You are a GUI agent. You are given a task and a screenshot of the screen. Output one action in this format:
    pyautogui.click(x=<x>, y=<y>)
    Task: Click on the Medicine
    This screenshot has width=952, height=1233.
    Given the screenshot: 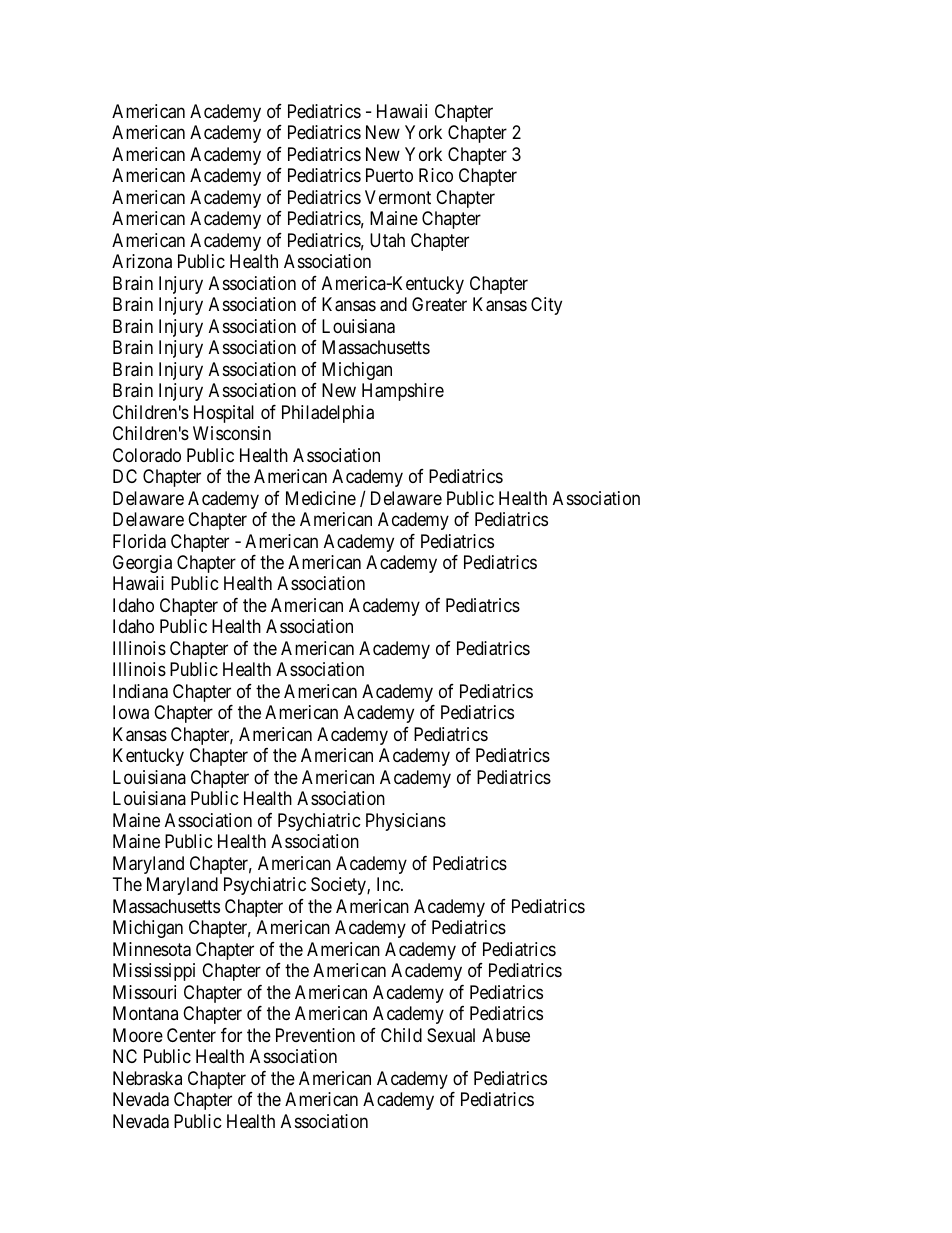 What is the action you would take?
    pyautogui.click(x=321, y=498)
